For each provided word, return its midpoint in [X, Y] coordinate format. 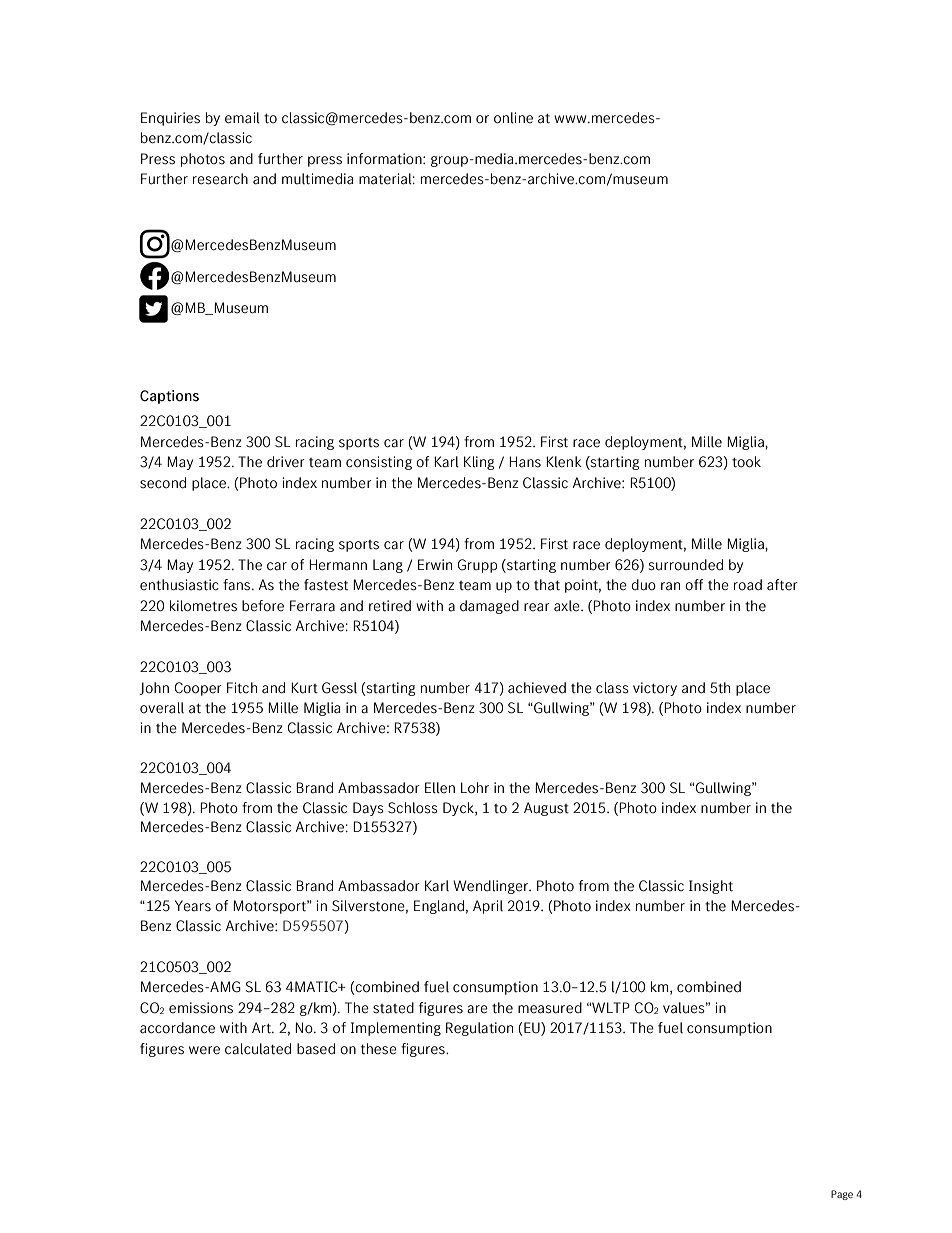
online [513, 118]
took [746, 462]
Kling [479, 463]
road [748, 585]
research [220, 179]
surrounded [686, 565]
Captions [169, 397]
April [488, 907]
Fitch [242, 688]
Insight [711, 887]
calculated [258, 1049]
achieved [537, 688]
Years [193, 906]
